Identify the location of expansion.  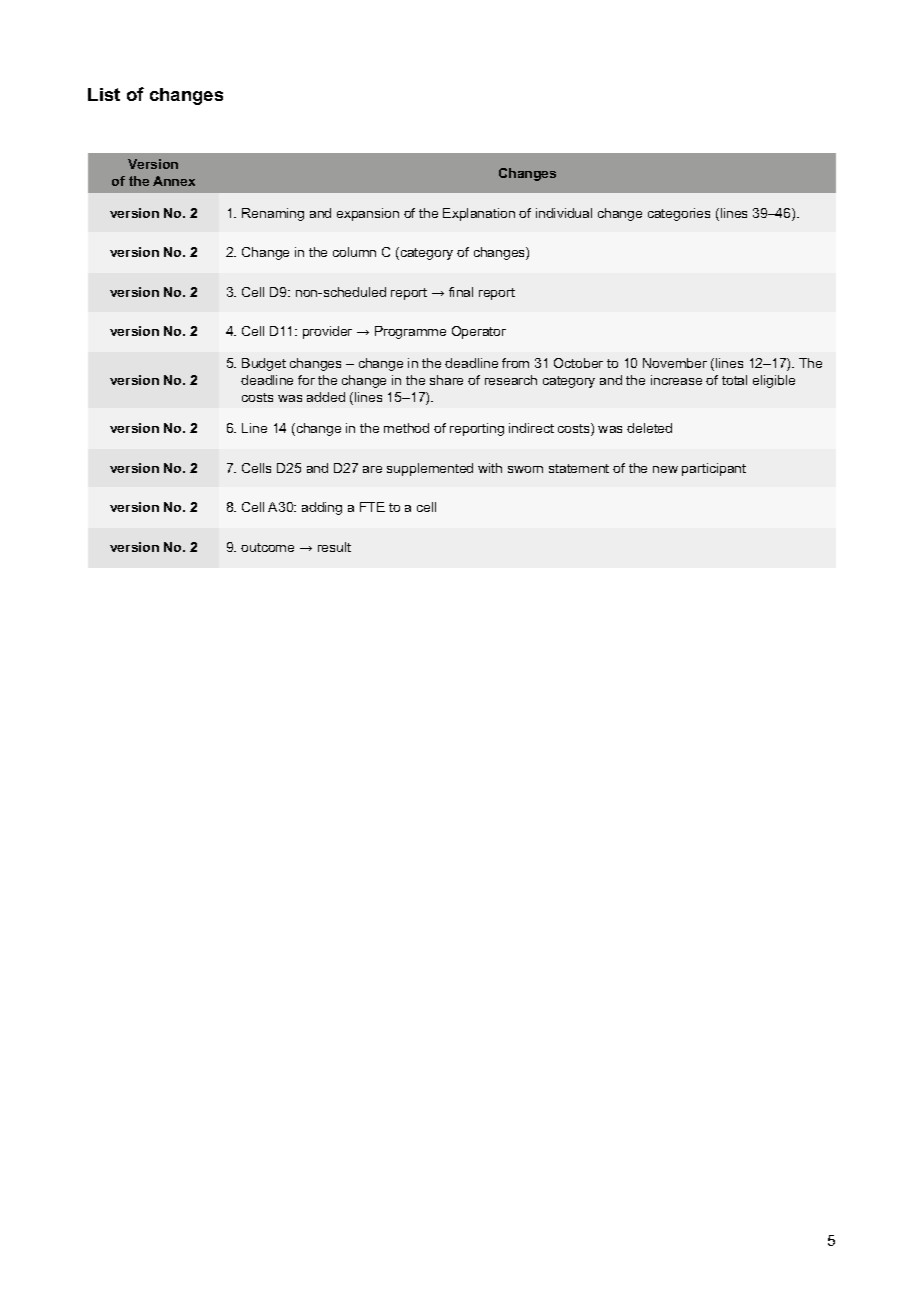
(368, 214).
